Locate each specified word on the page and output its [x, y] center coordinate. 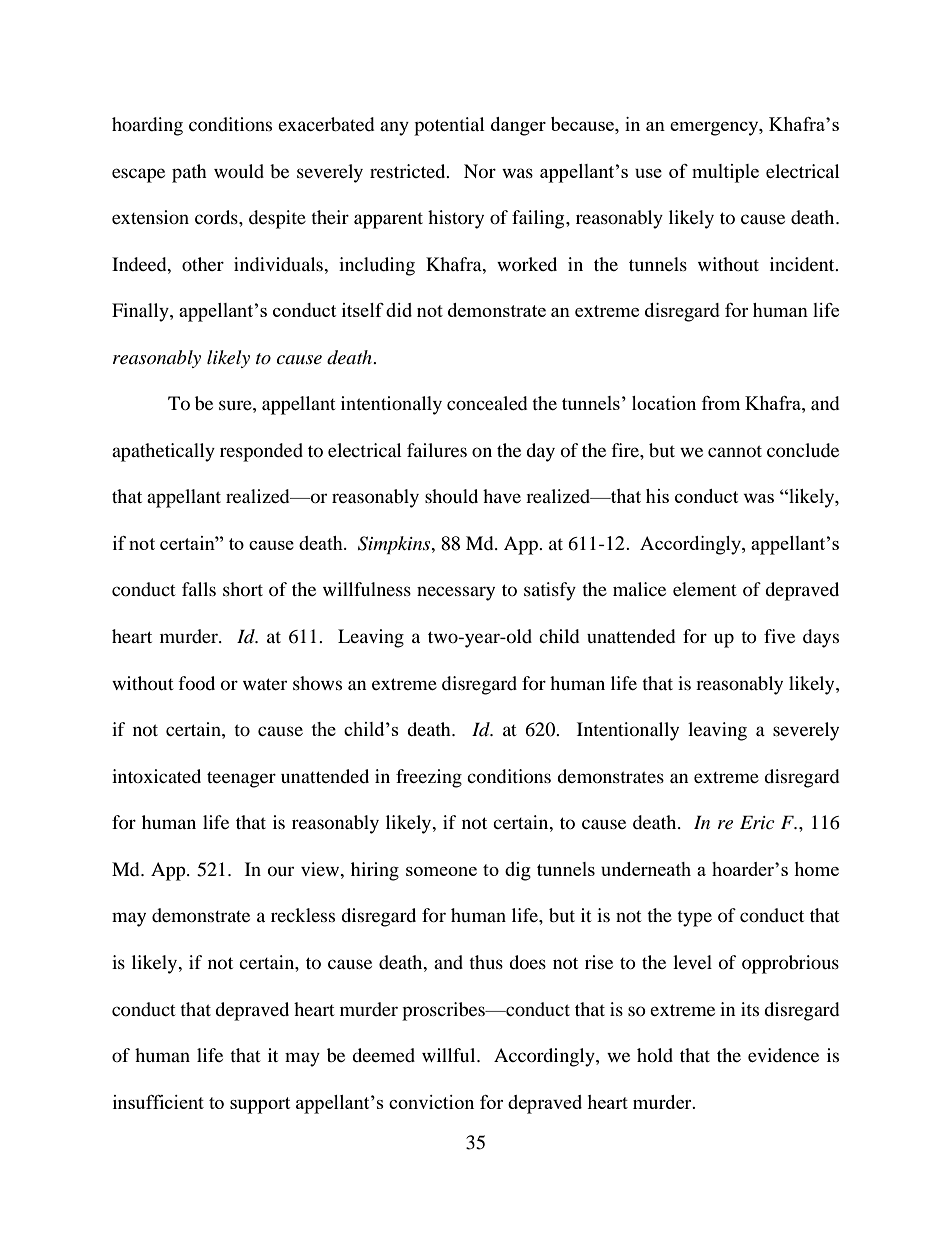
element [705, 589]
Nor [480, 171]
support [260, 1105]
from [721, 403]
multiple [725, 173]
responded [261, 452]
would [239, 171]
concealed [487, 403]
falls [199, 589]
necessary [456, 593]
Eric [757, 822]
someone [441, 871]
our [281, 871]
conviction [431, 1102]
